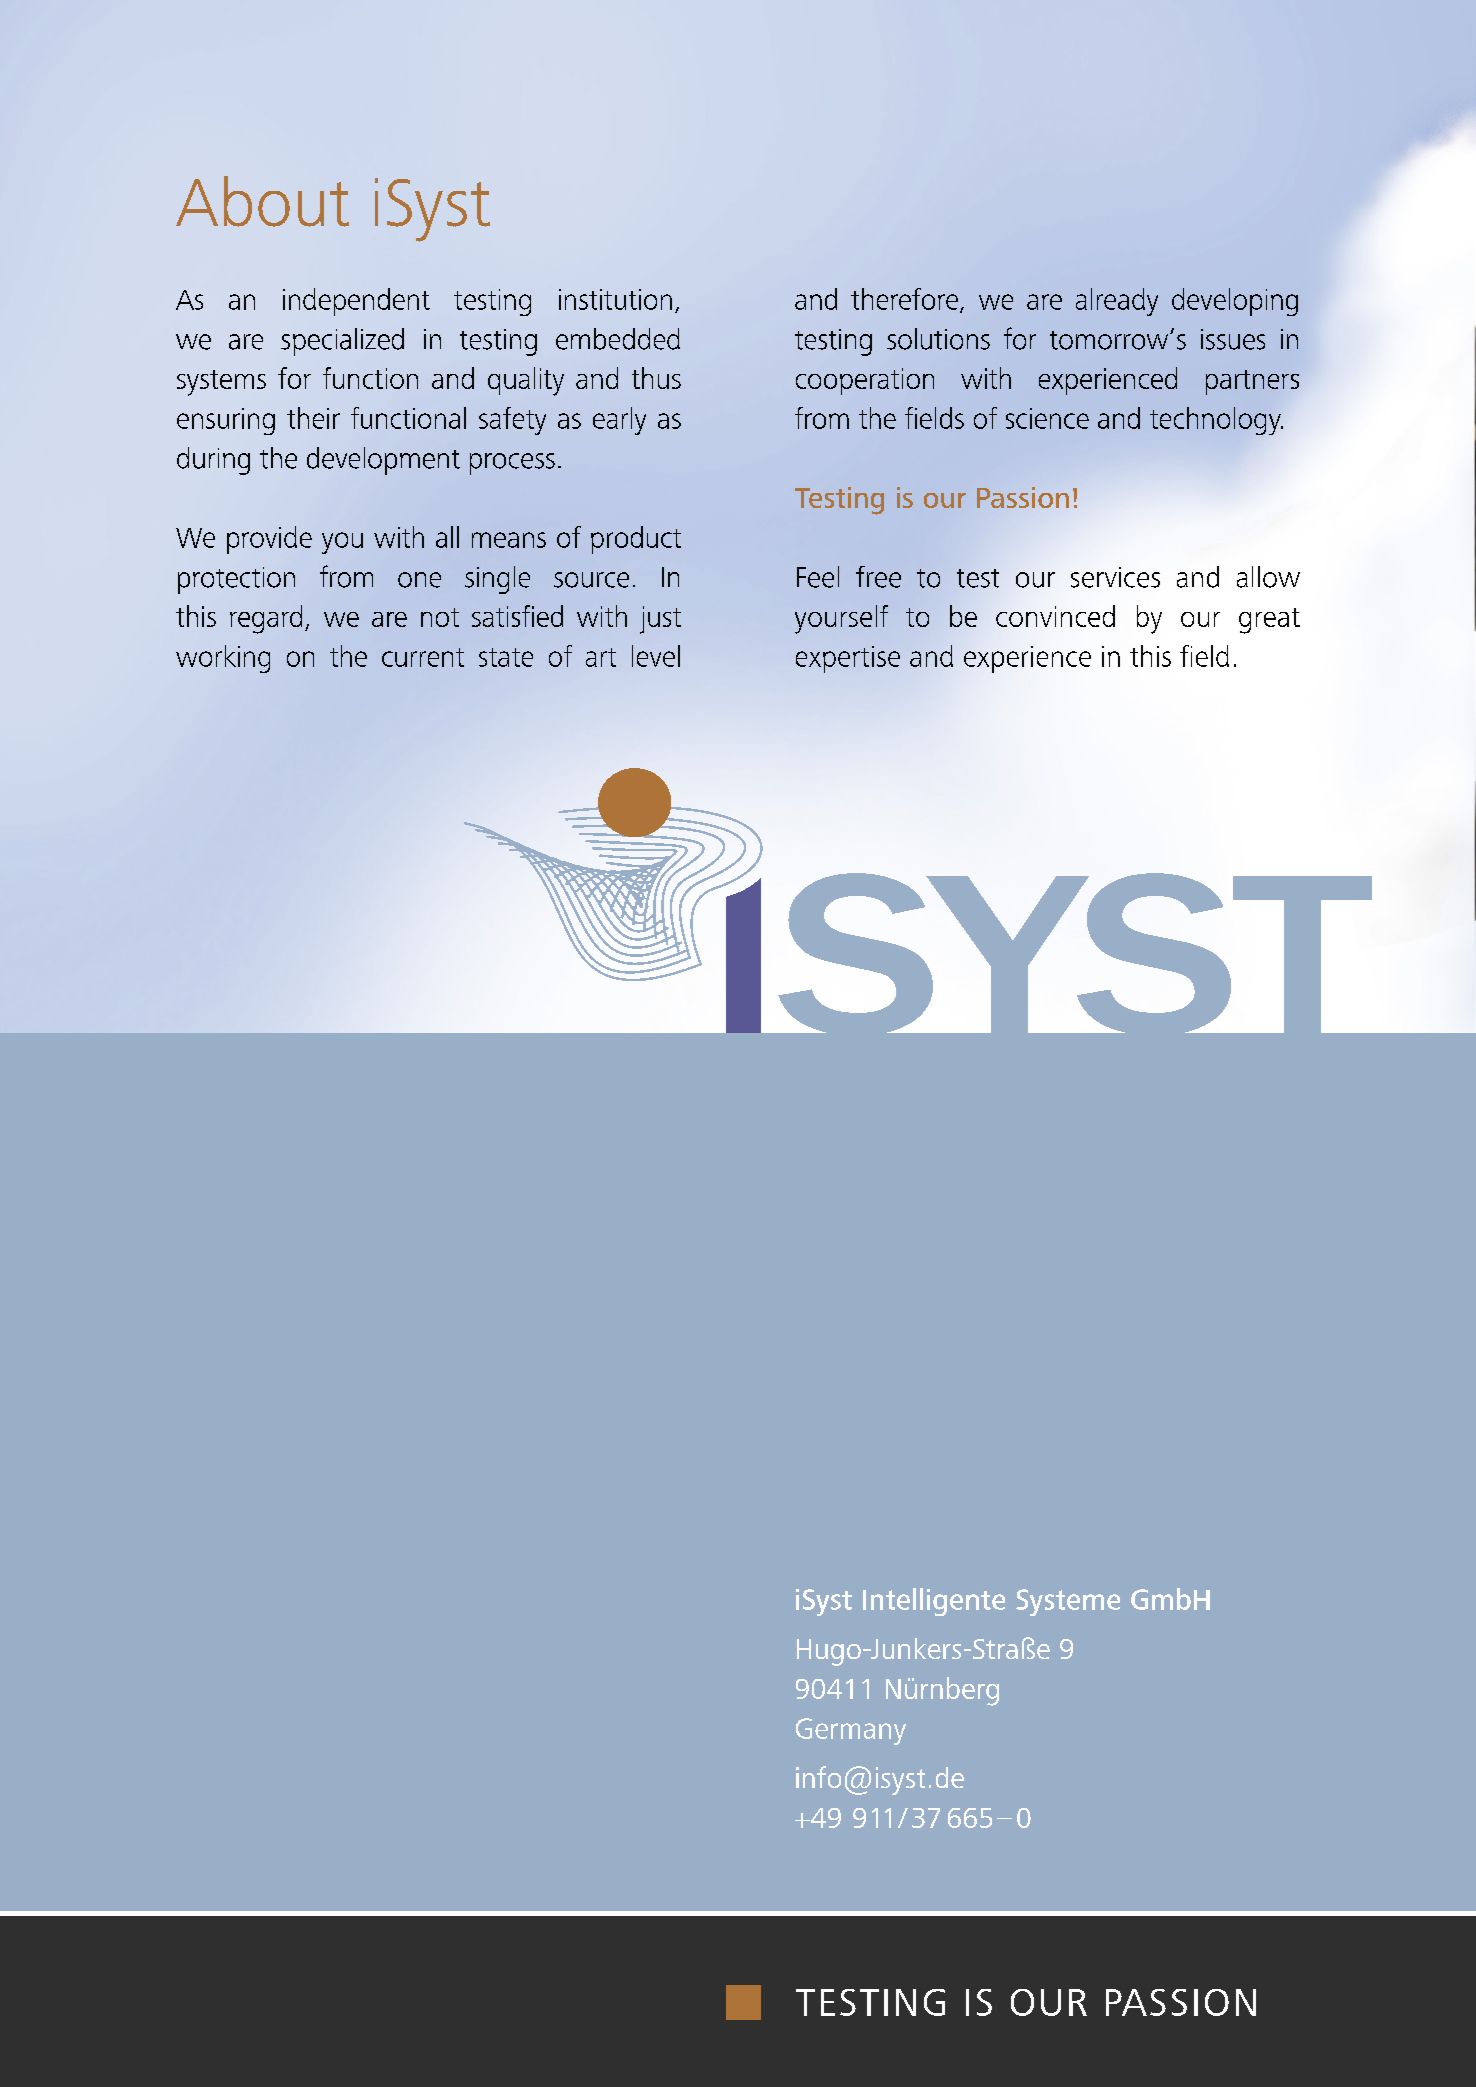 This image has width=1476, height=2087. I want to click on institution, so click(615, 299).
